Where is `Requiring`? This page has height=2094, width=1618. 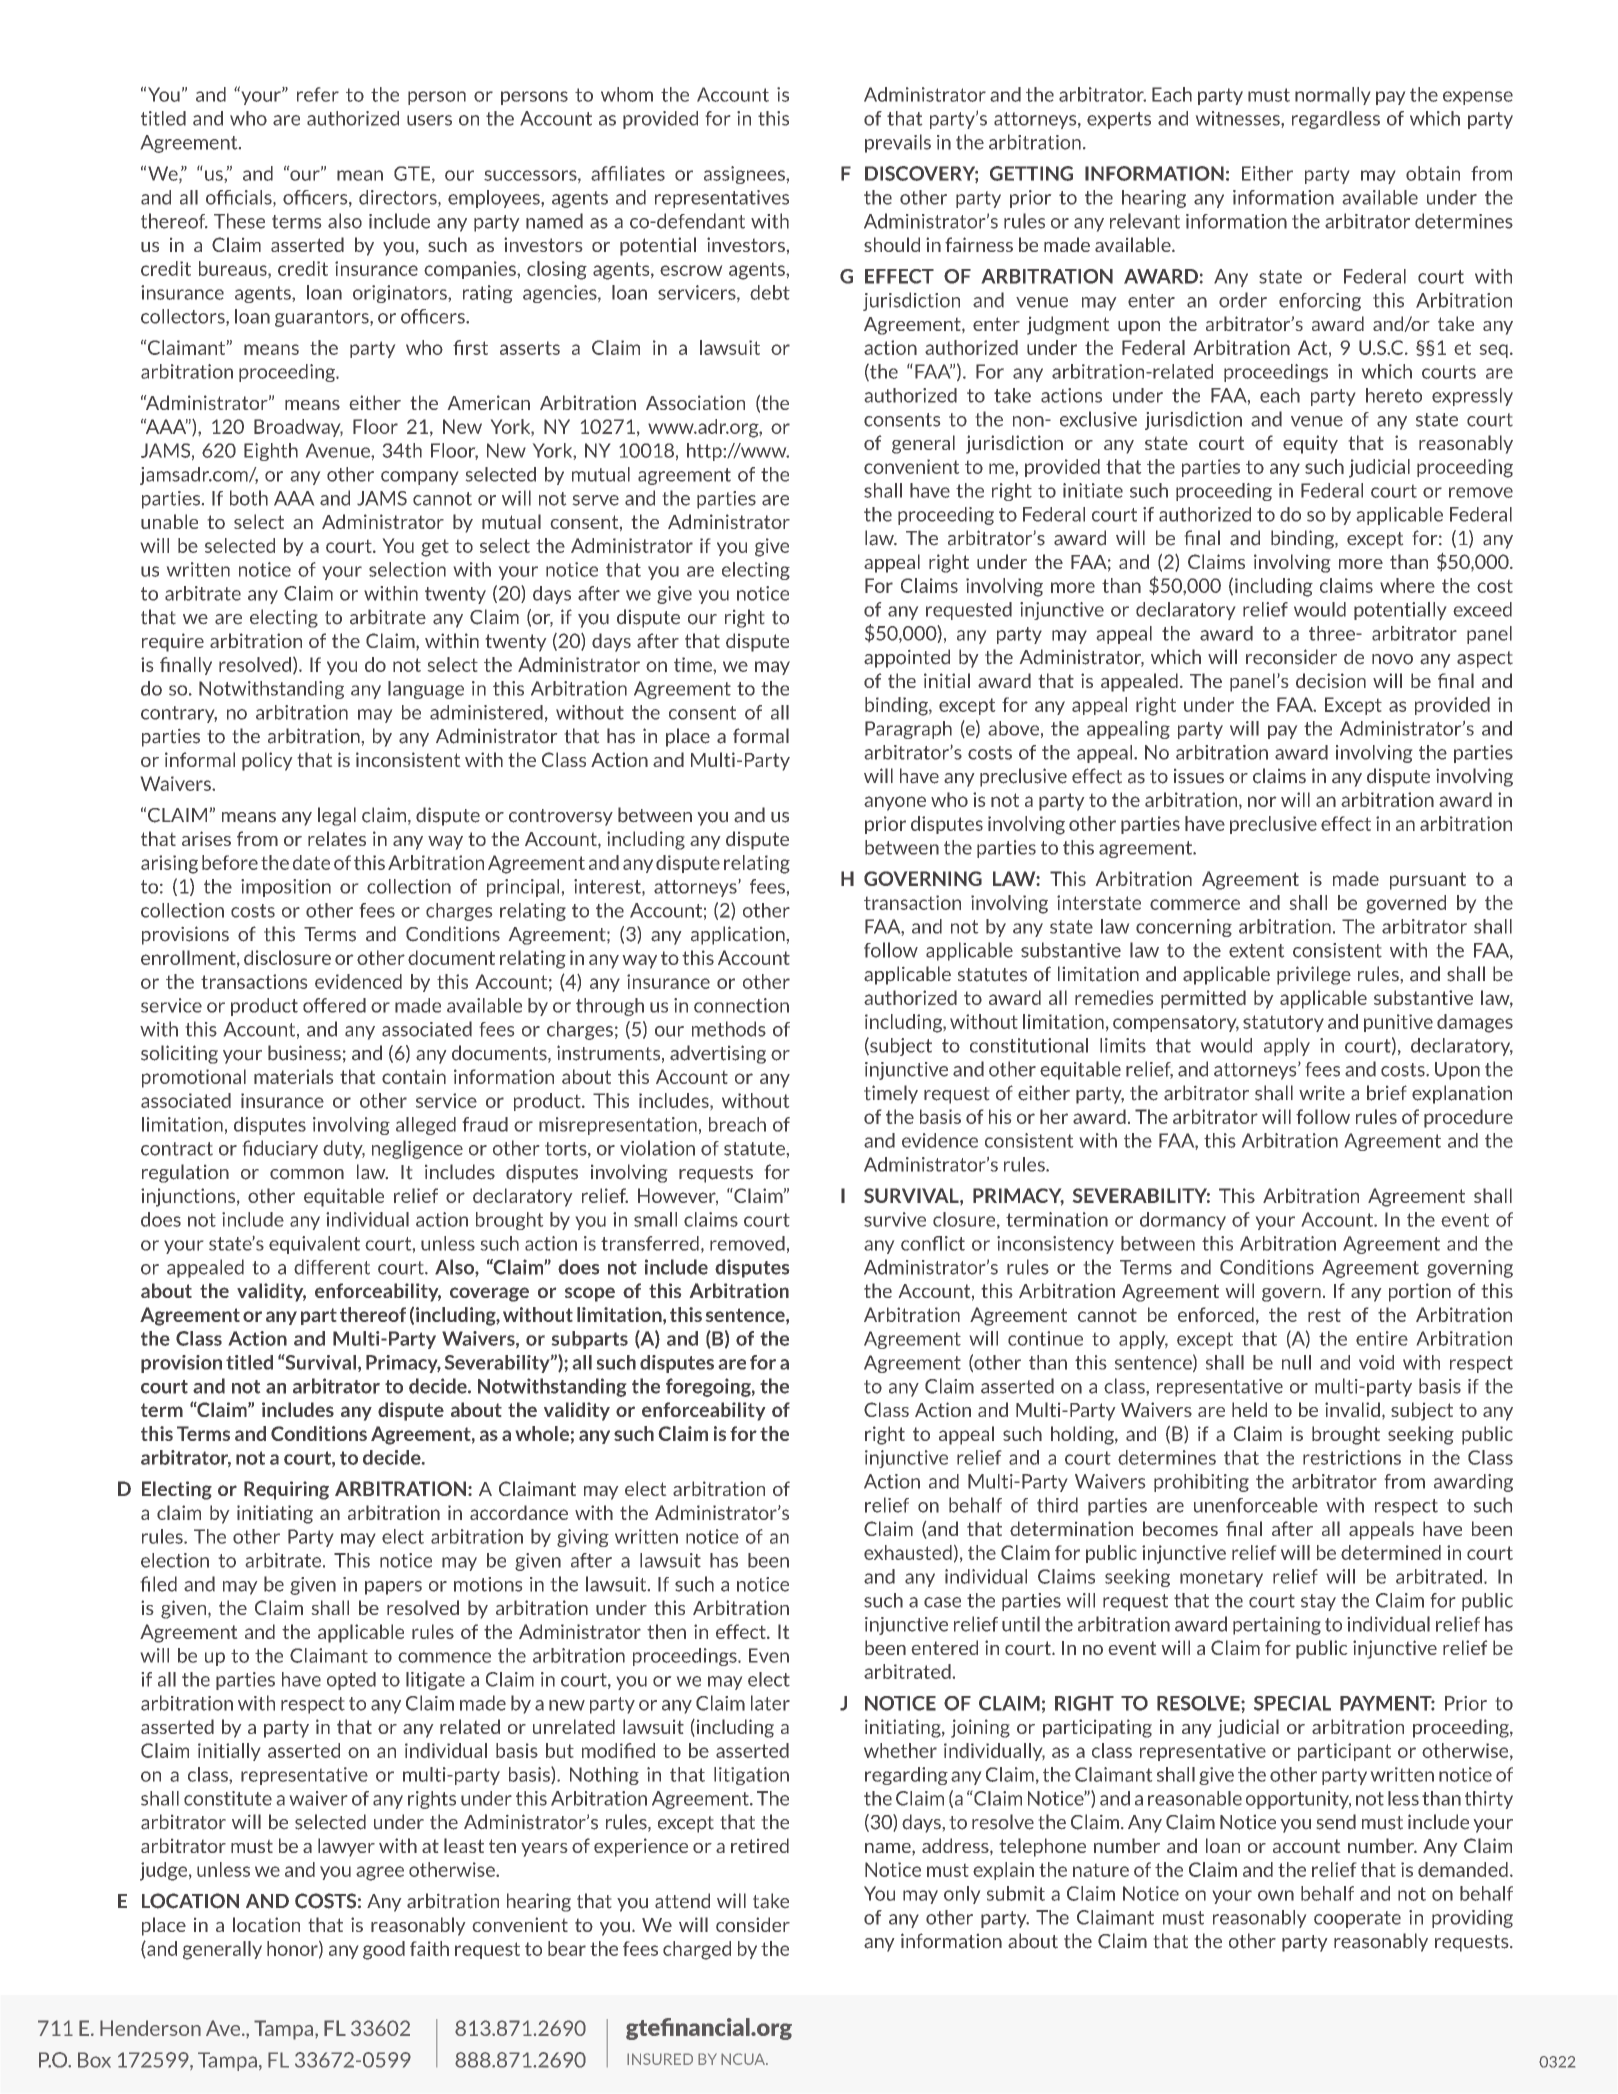
Requiring is located at coordinates (286, 1490).
